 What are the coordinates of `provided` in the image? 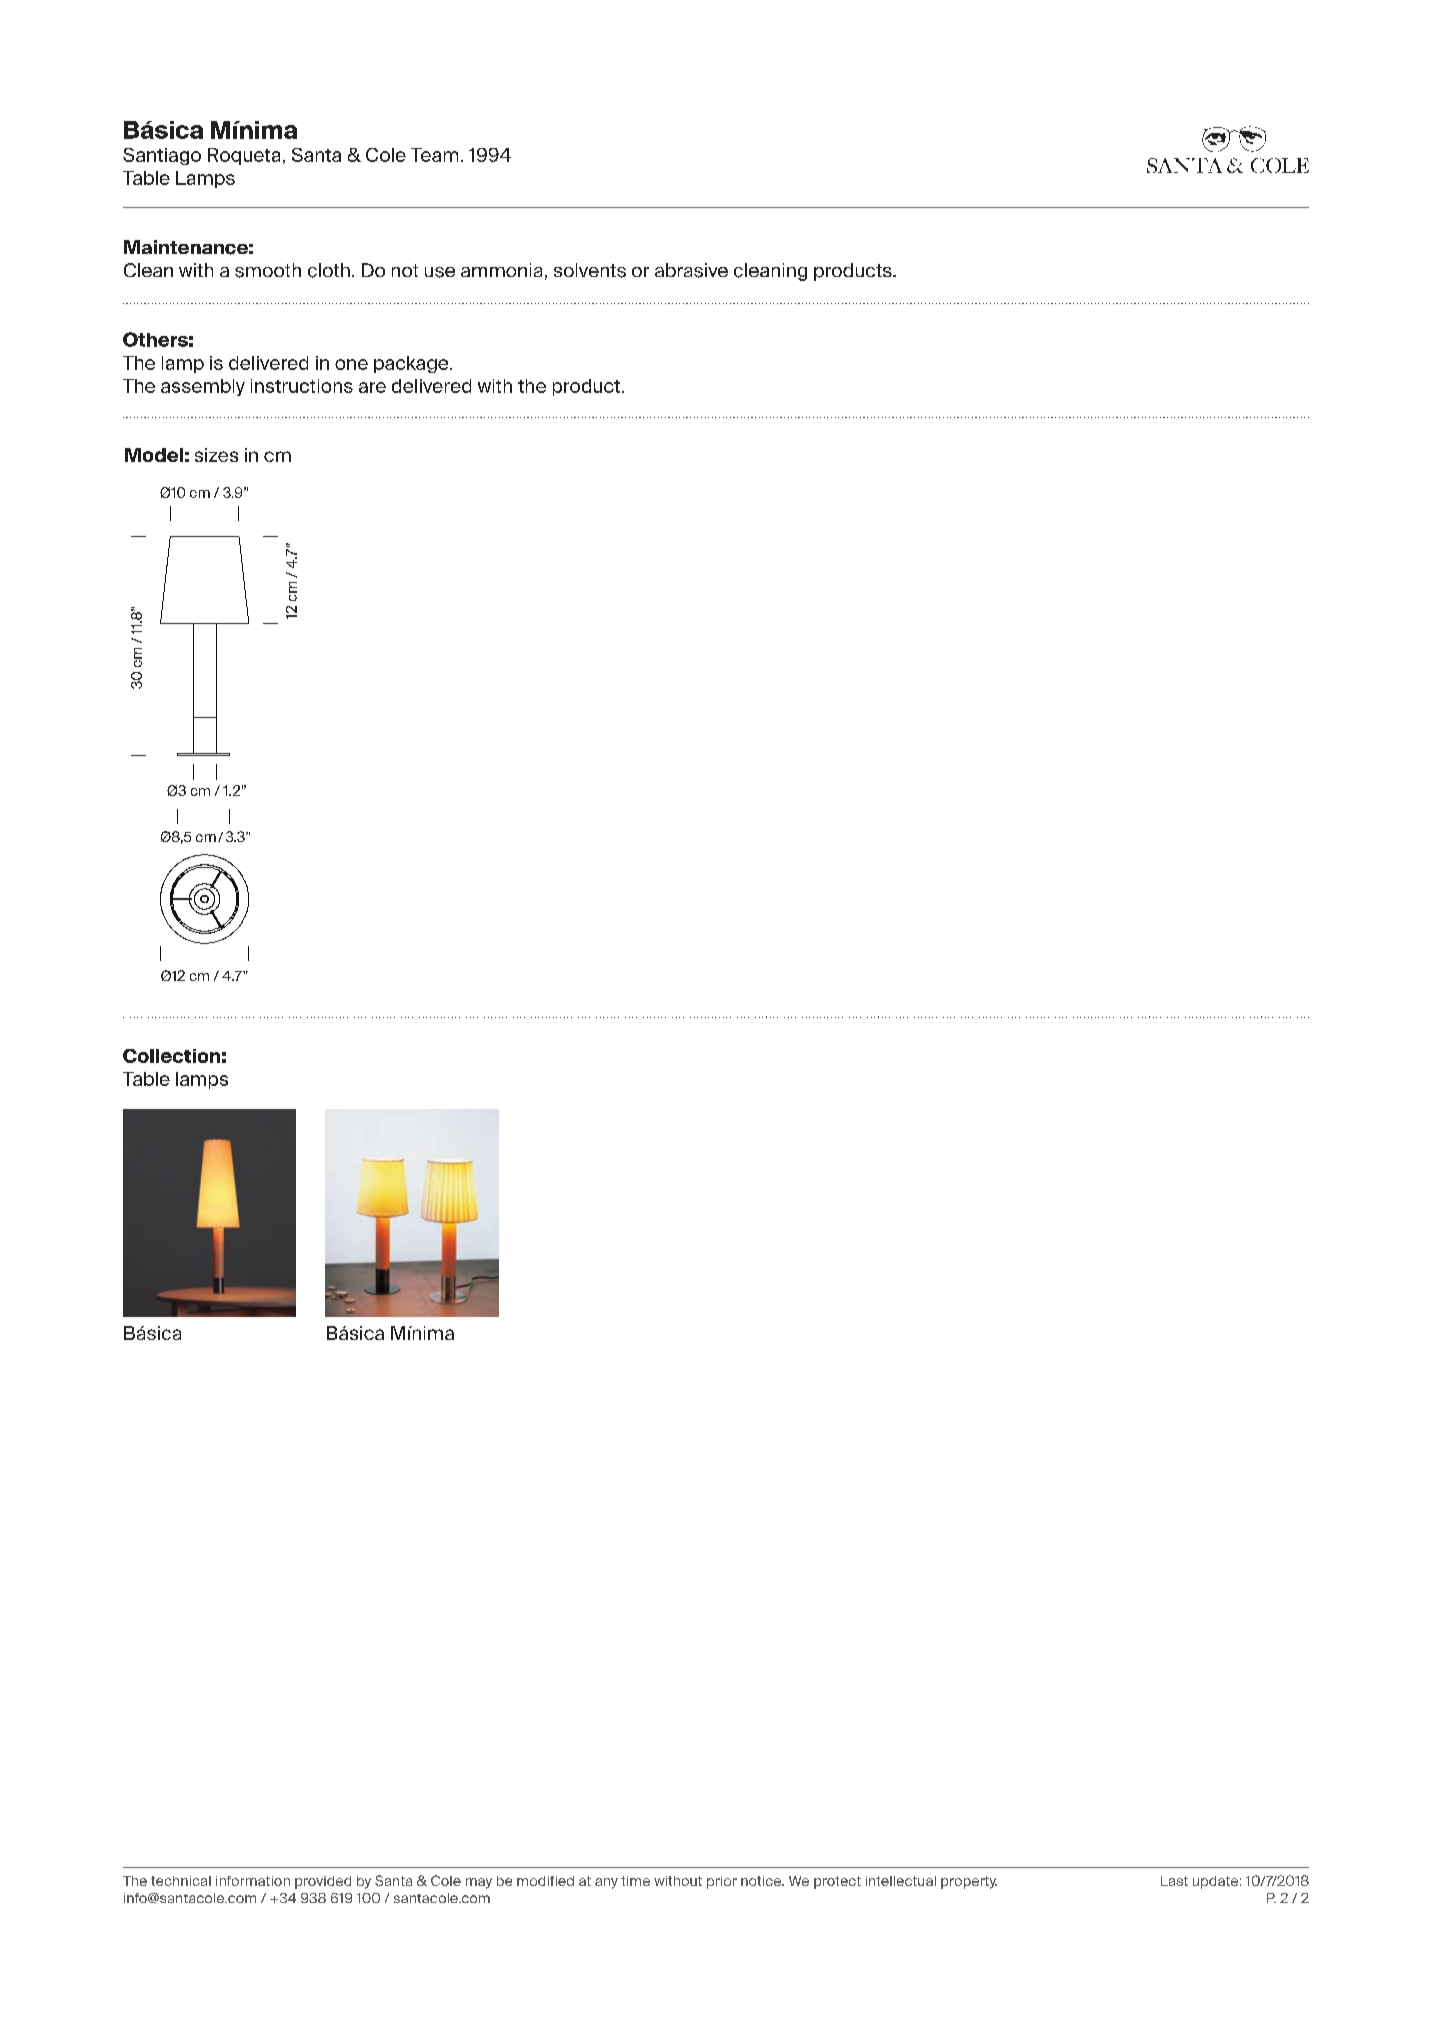 It's located at (323, 1882).
